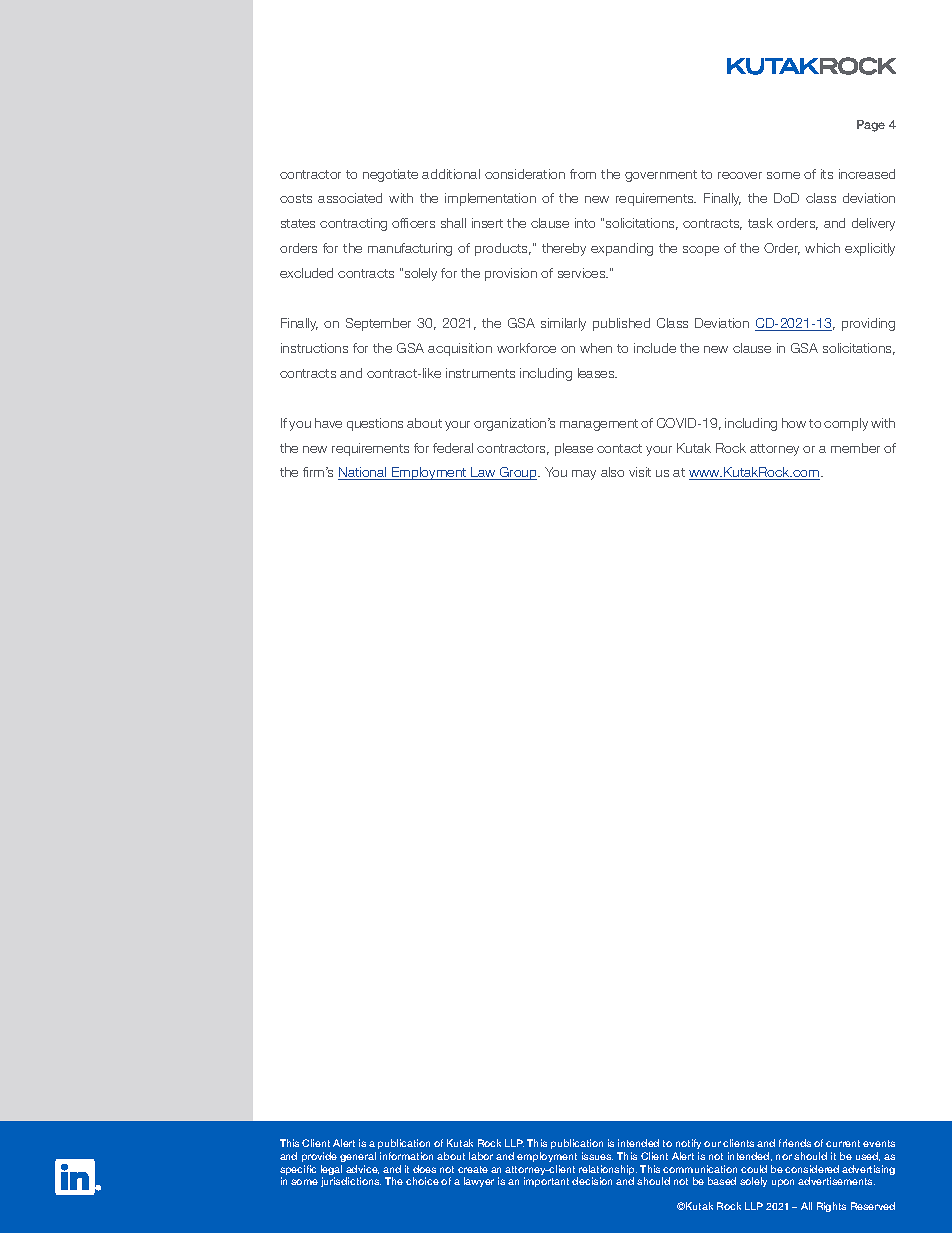 The height and width of the document is (1233, 952). I want to click on may, so click(584, 475).
